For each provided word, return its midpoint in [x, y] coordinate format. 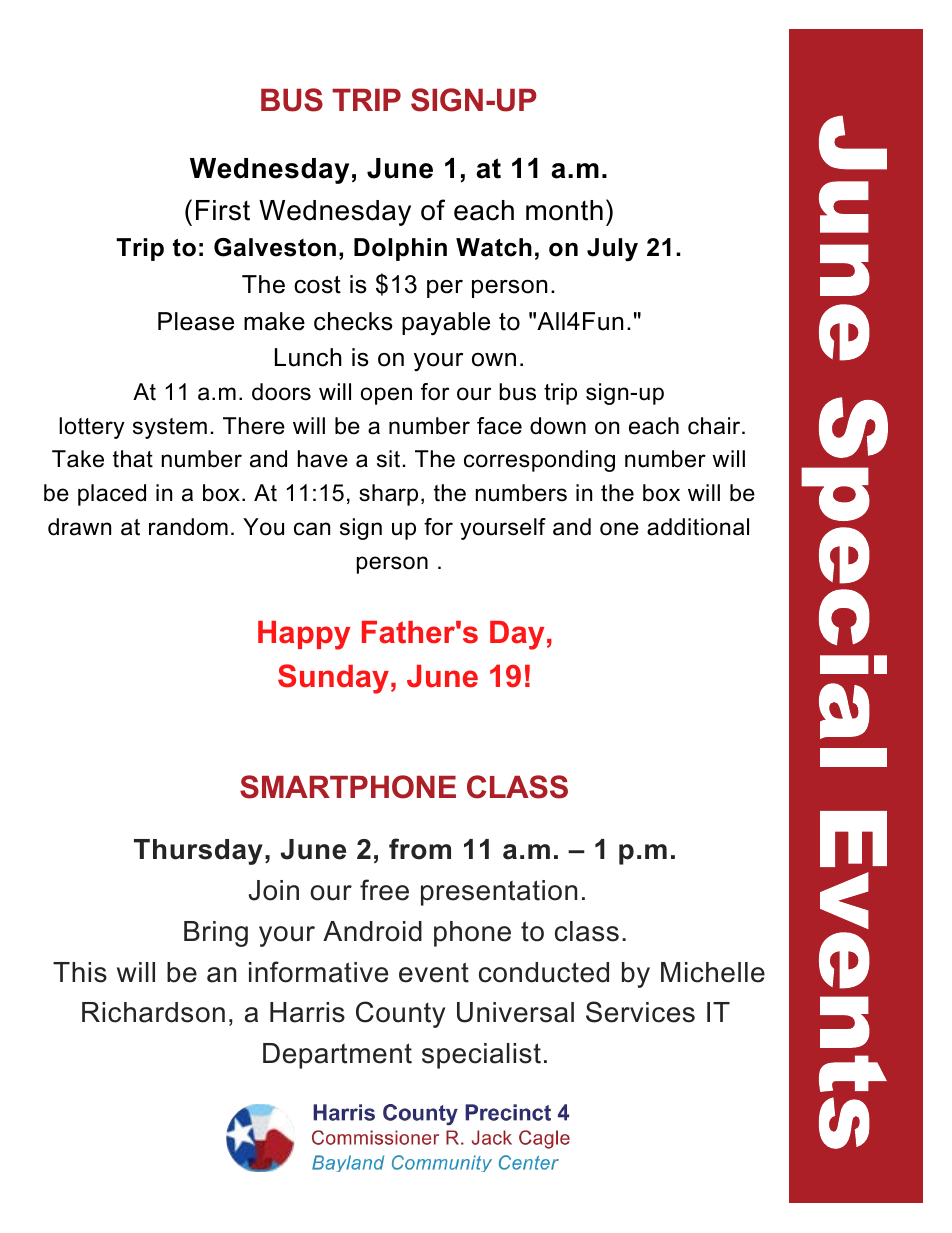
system [170, 428]
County [400, 1014]
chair [715, 426]
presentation [499, 893]
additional [698, 527]
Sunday [333, 679]
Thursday [198, 852]
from [420, 849]
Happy [304, 635]
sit [388, 459]
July [612, 250]
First [223, 210]
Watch [494, 247]
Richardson [153, 1012]
